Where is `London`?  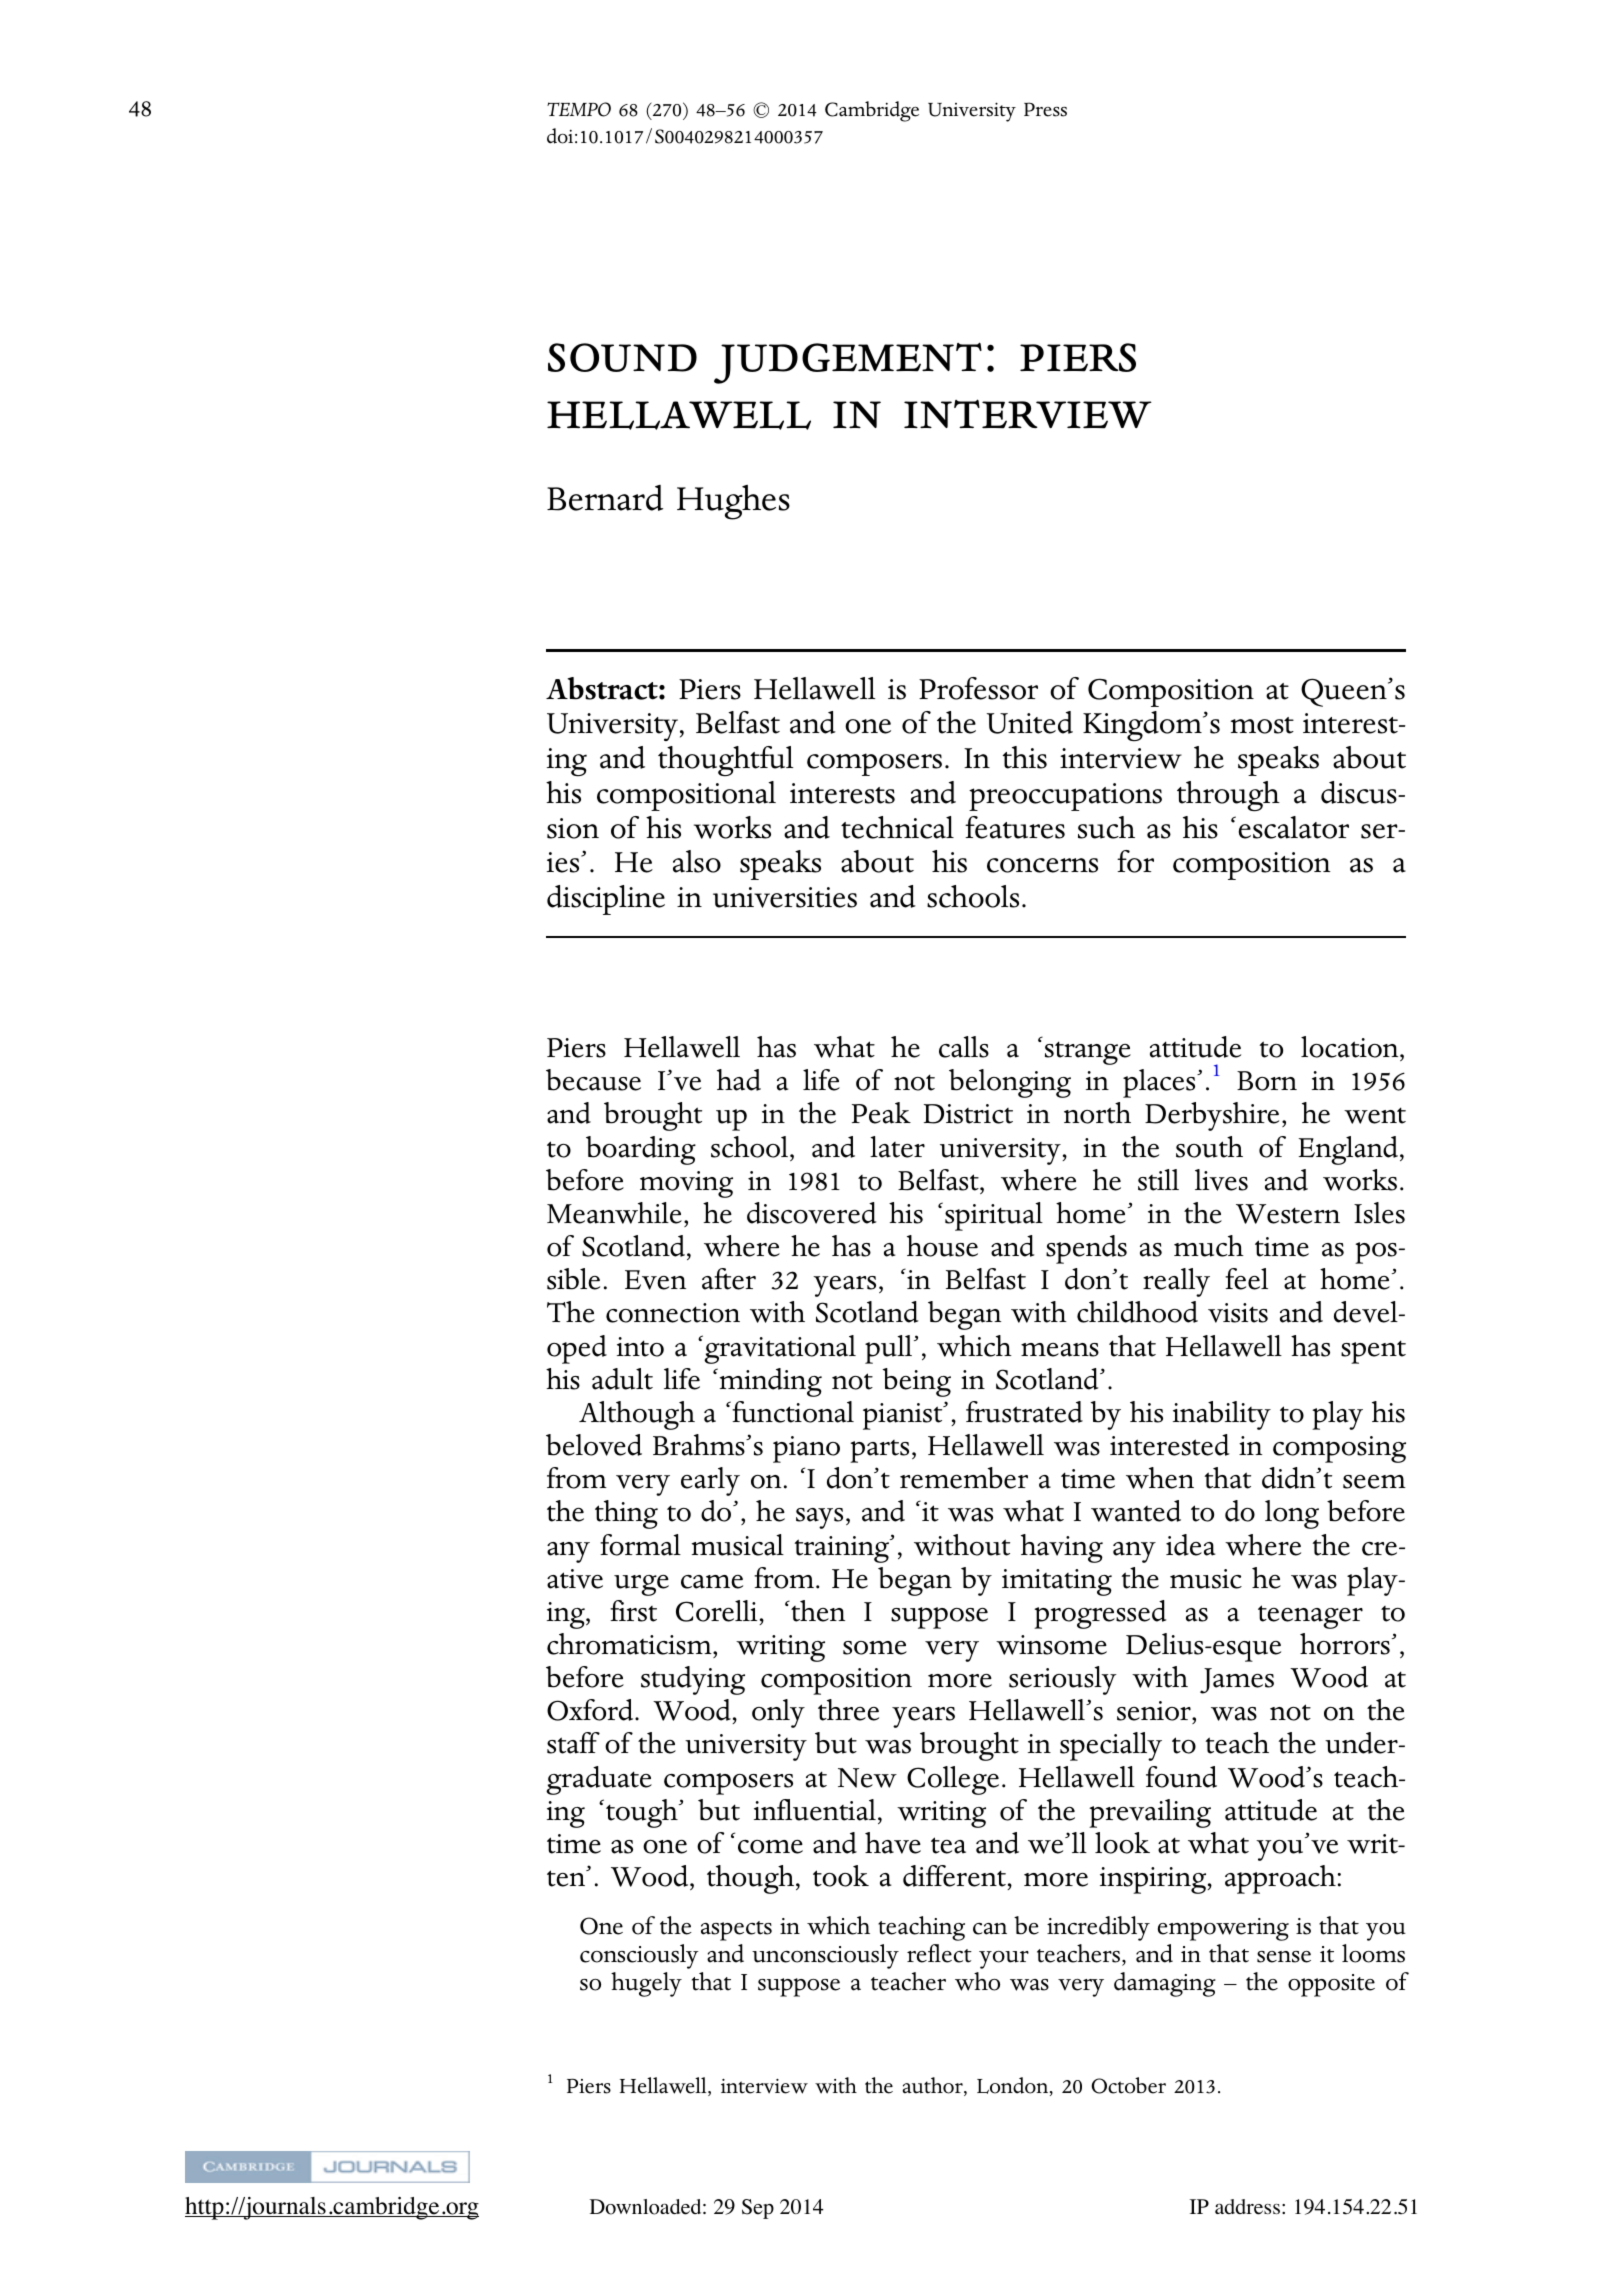
London is located at coordinates (1014, 2086).
